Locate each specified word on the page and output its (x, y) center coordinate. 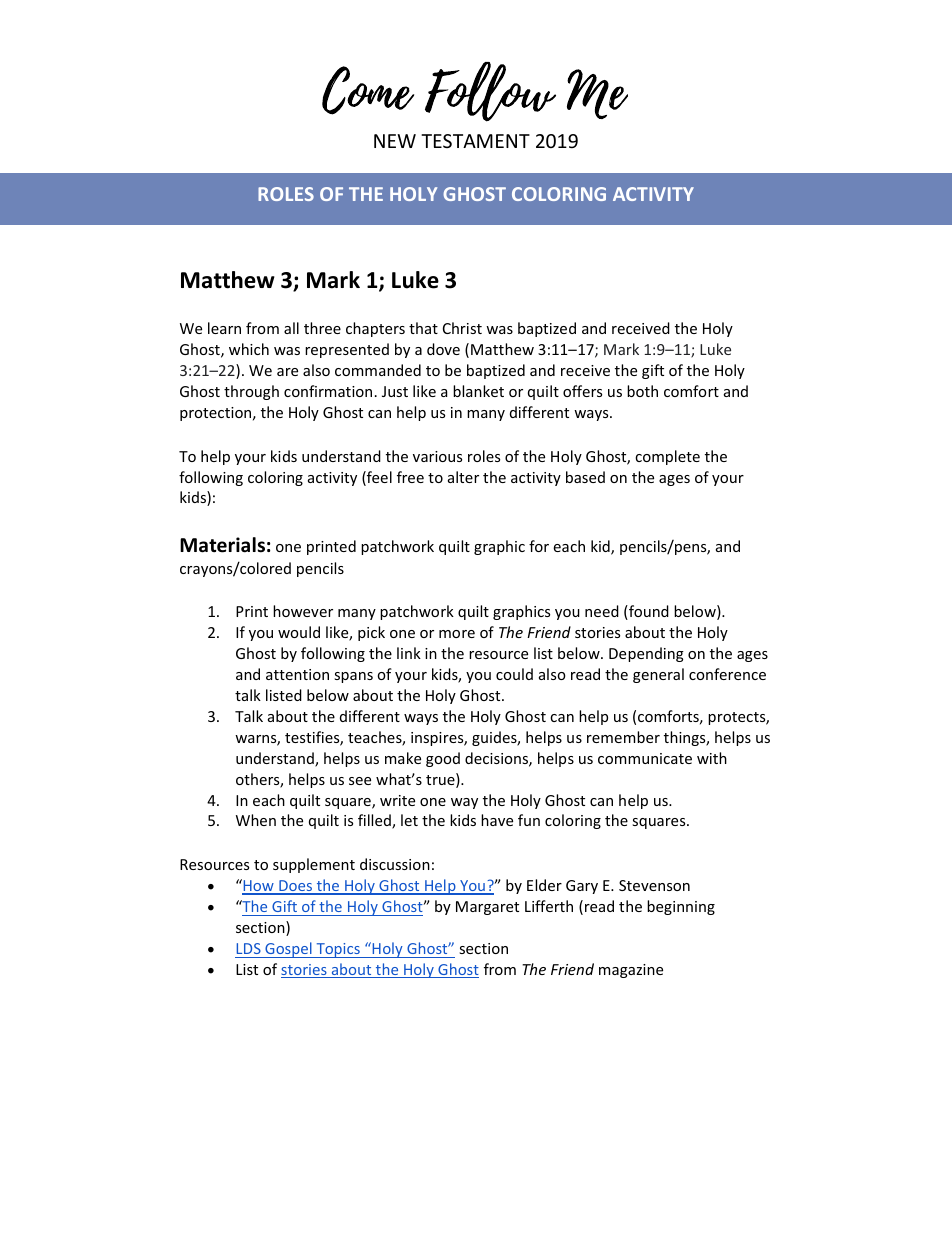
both (642, 391)
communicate (645, 758)
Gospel (288, 950)
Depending (646, 654)
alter (463, 477)
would (299, 632)
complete (667, 457)
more (457, 634)
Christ (462, 328)
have (497, 820)
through (251, 392)
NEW (395, 141)
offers (582, 391)
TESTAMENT (475, 141)
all (291, 328)
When (256, 820)
